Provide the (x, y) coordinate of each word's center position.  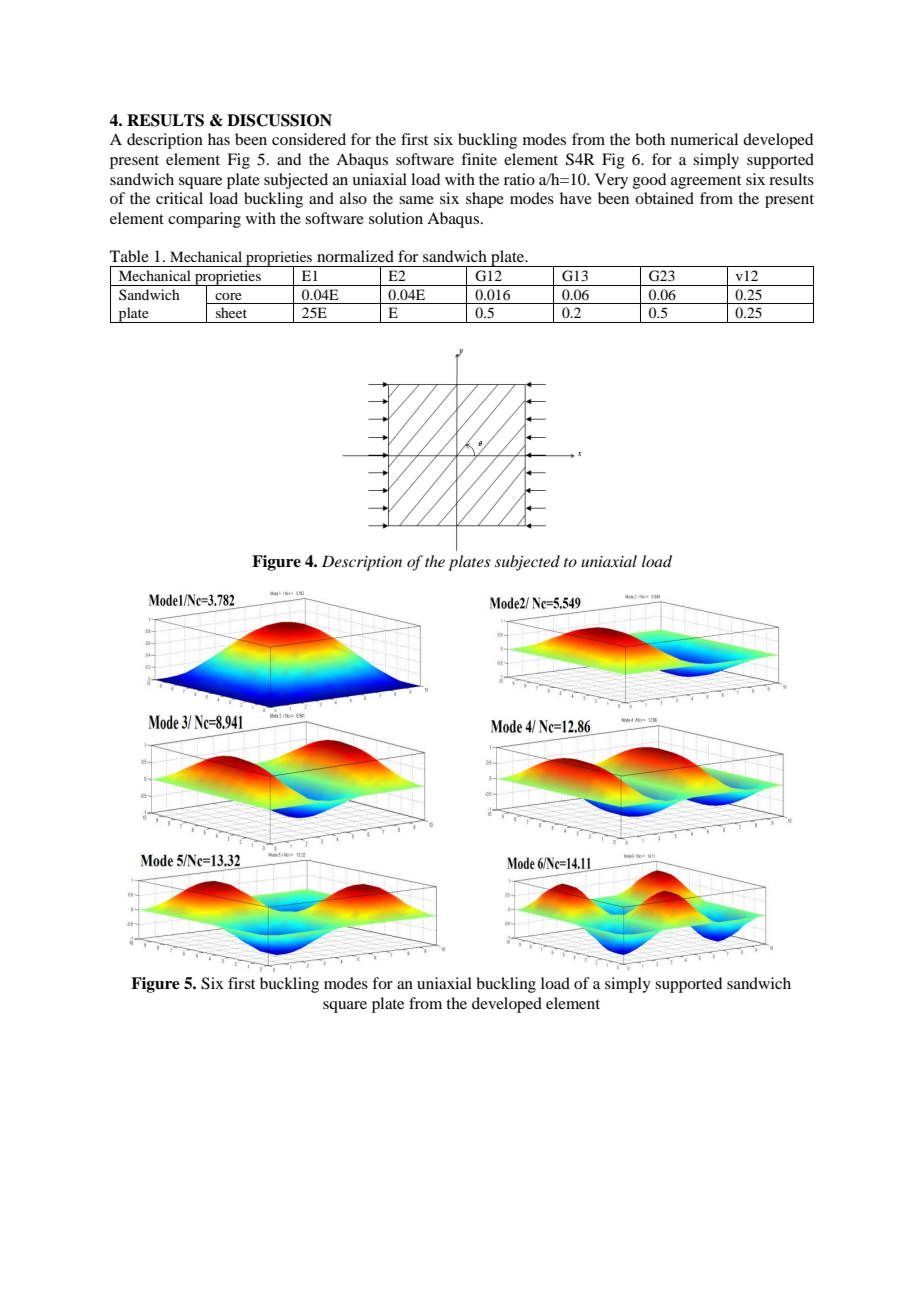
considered (309, 139)
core (228, 296)
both (650, 139)
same (416, 200)
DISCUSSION (279, 120)
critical (179, 198)
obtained (664, 198)
